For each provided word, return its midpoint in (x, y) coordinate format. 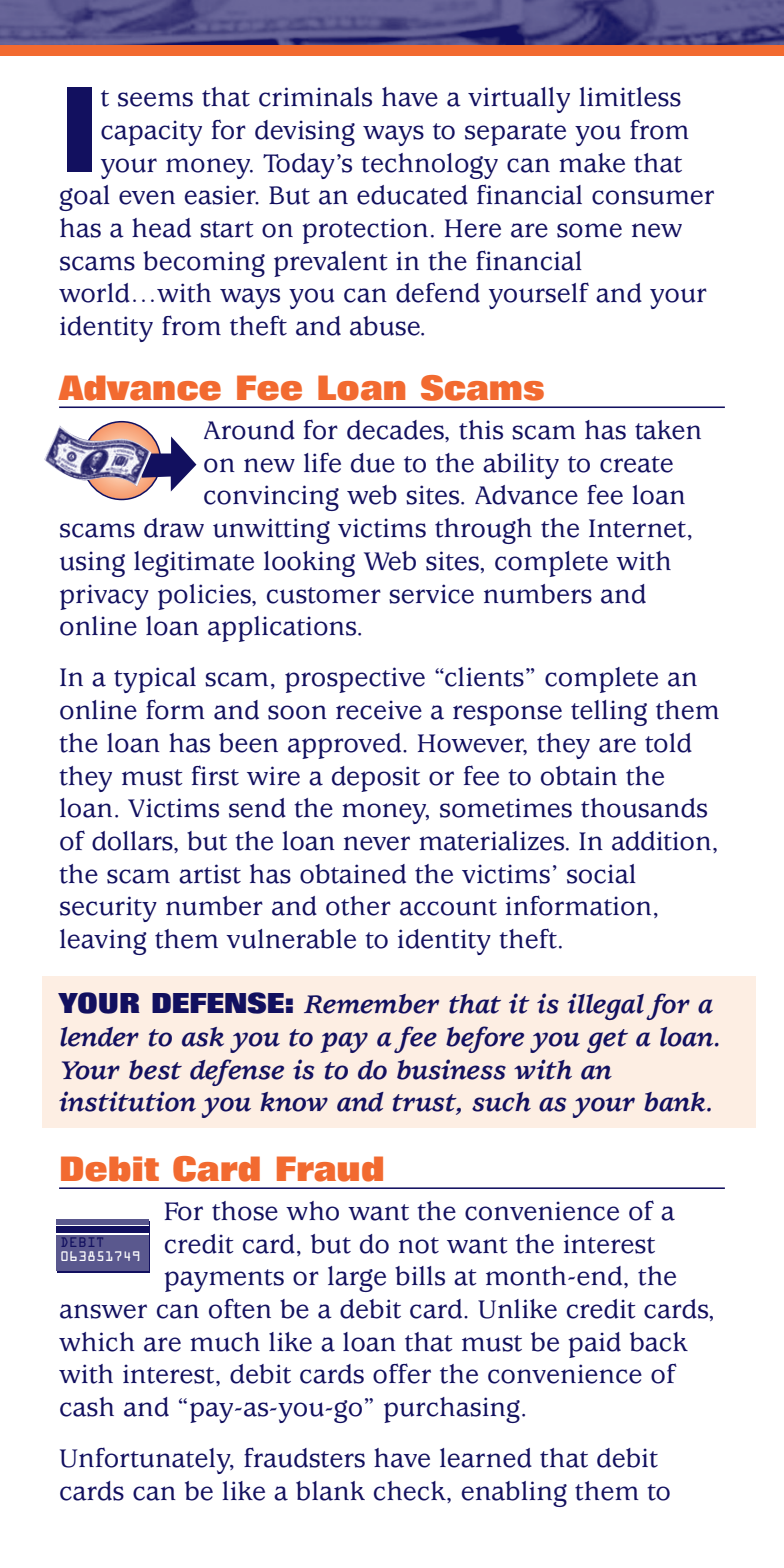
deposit (376, 779)
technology (429, 166)
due (373, 463)
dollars (133, 841)
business (451, 1069)
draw (174, 528)
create (636, 464)
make (592, 163)
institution (127, 1101)
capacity (151, 133)
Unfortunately (146, 1460)
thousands (644, 808)
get (607, 1041)
